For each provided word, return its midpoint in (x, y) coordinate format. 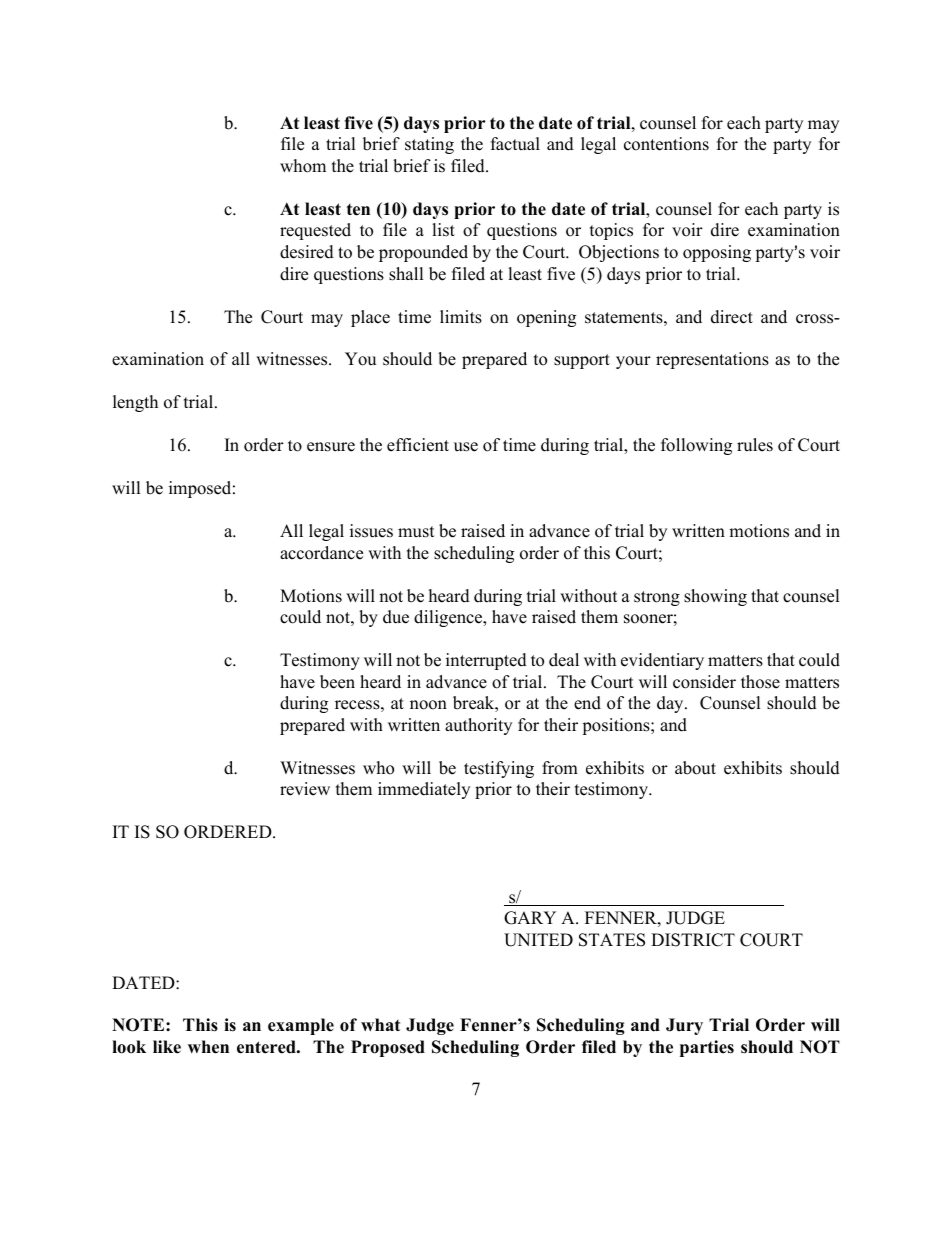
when (208, 1047)
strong (657, 598)
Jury (684, 1026)
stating (429, 145)
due (396, 617)
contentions (666, 144)
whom (303, 166)
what (380, 1024)
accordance (321, 553)
